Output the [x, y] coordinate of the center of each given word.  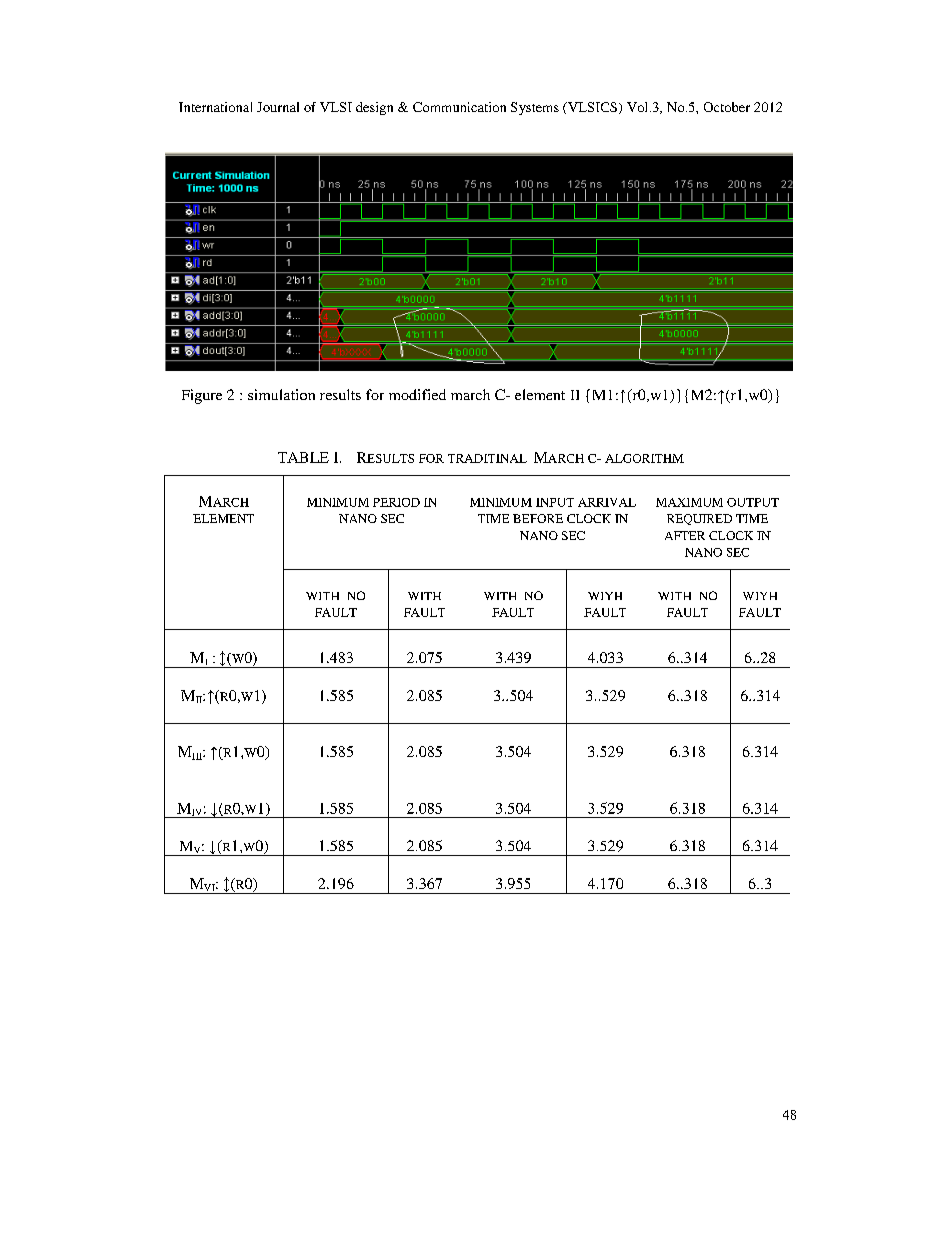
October [727, 107]
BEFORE [538, 518]
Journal [278, 107]
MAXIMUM [689, 502]
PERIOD [396, 502]
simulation [281, 394]
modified [417, 394]
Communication [459, 107]
